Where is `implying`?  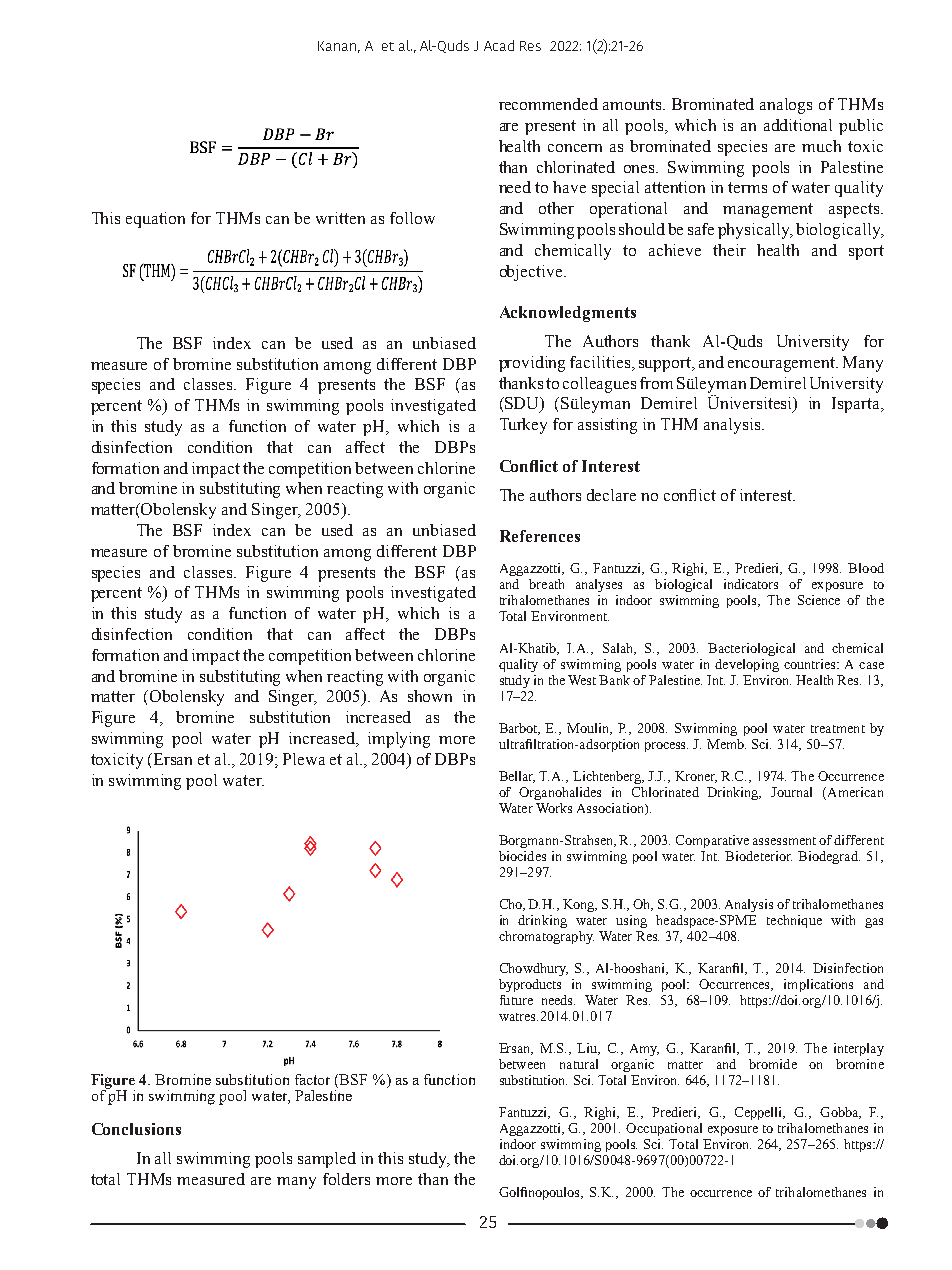 implying is located at coordinates (399, 740).
